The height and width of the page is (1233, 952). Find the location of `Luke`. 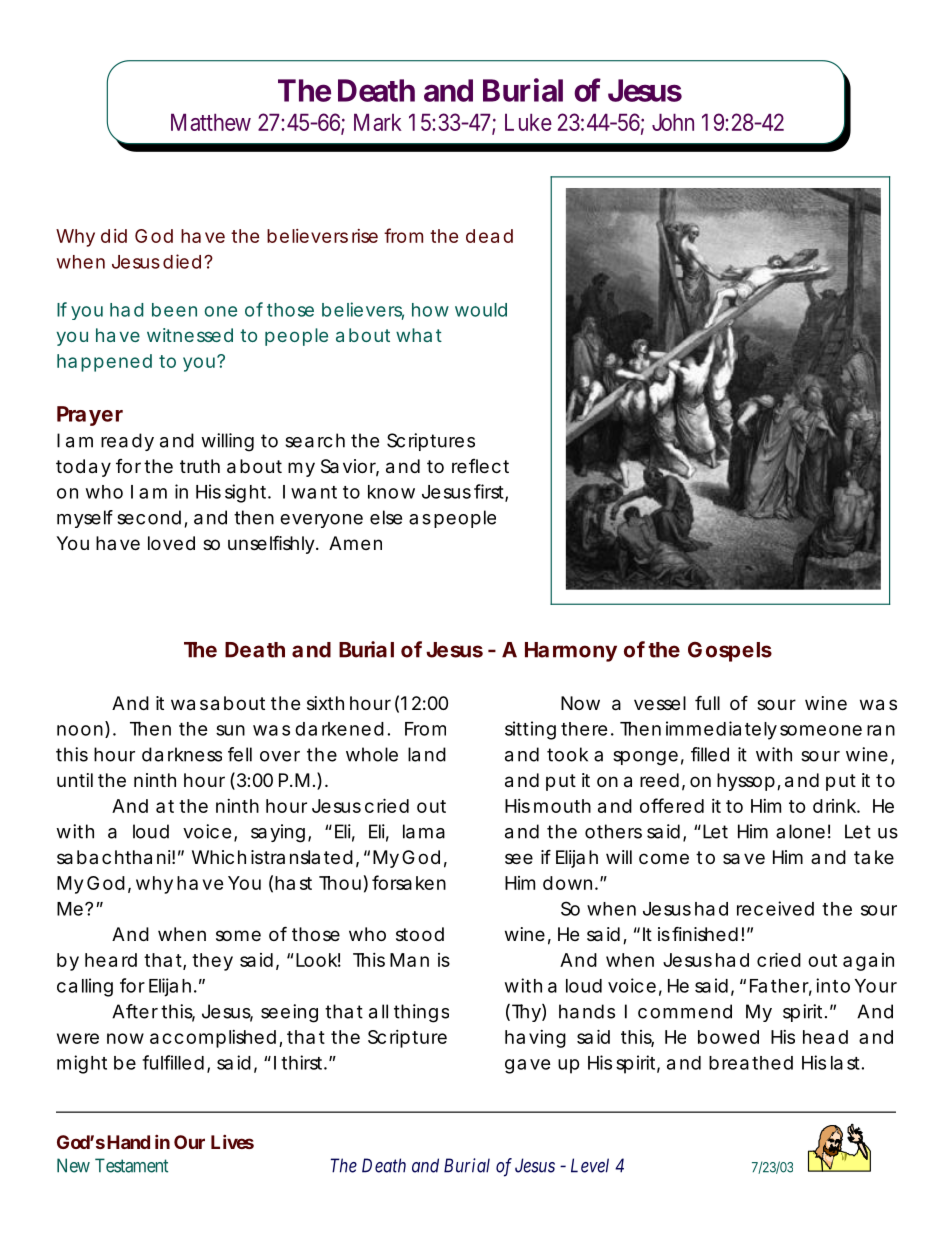

Luke is located at coordinates (528, 122).
